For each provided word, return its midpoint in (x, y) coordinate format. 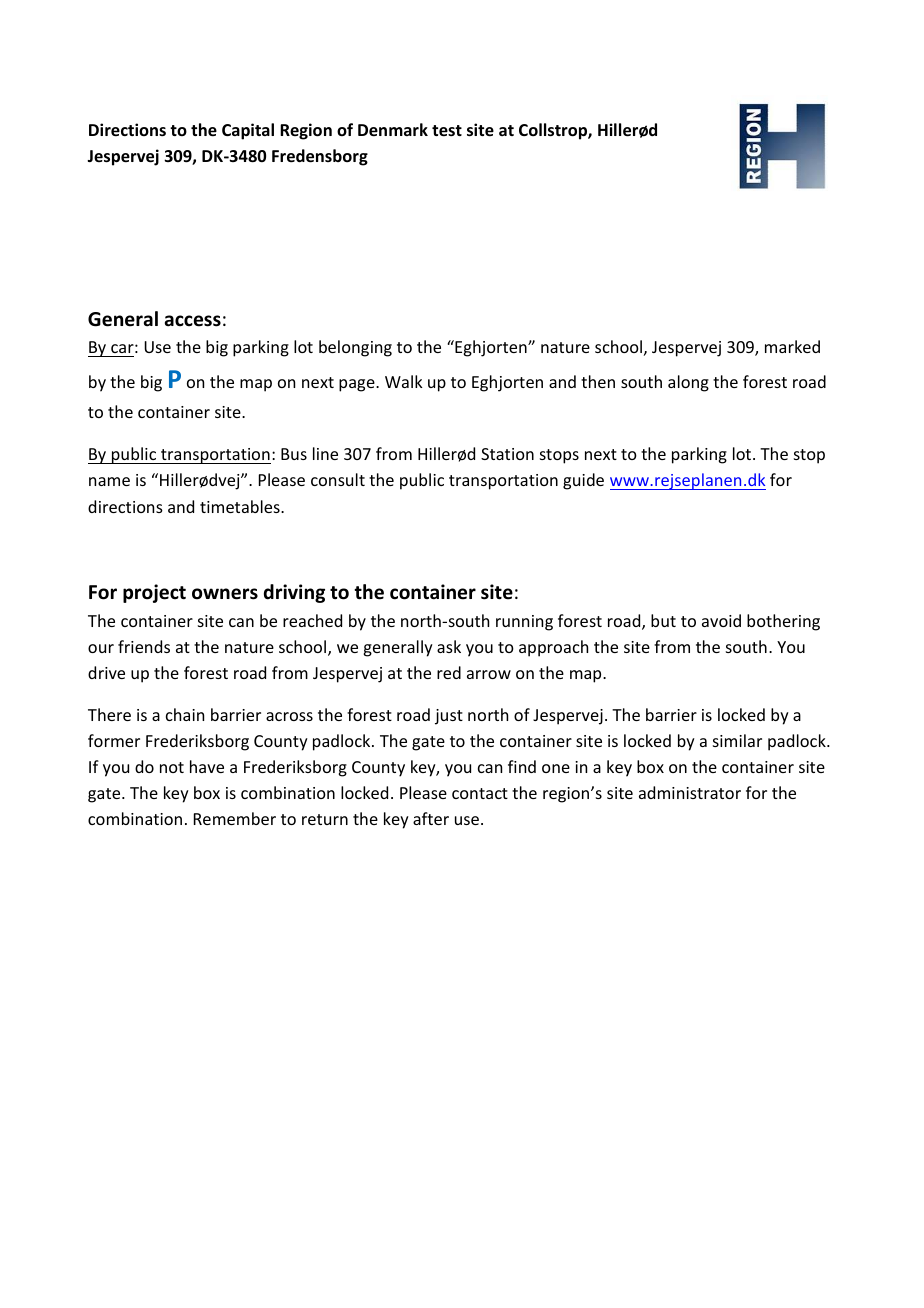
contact (480, 793)
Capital (248, 131)
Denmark (393, 130)
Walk (404, 381)
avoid (721, 620)
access (193, 321)
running (524, 623)
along (688, 383)
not (172, 767)
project (154, 593)
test (447, 131)
